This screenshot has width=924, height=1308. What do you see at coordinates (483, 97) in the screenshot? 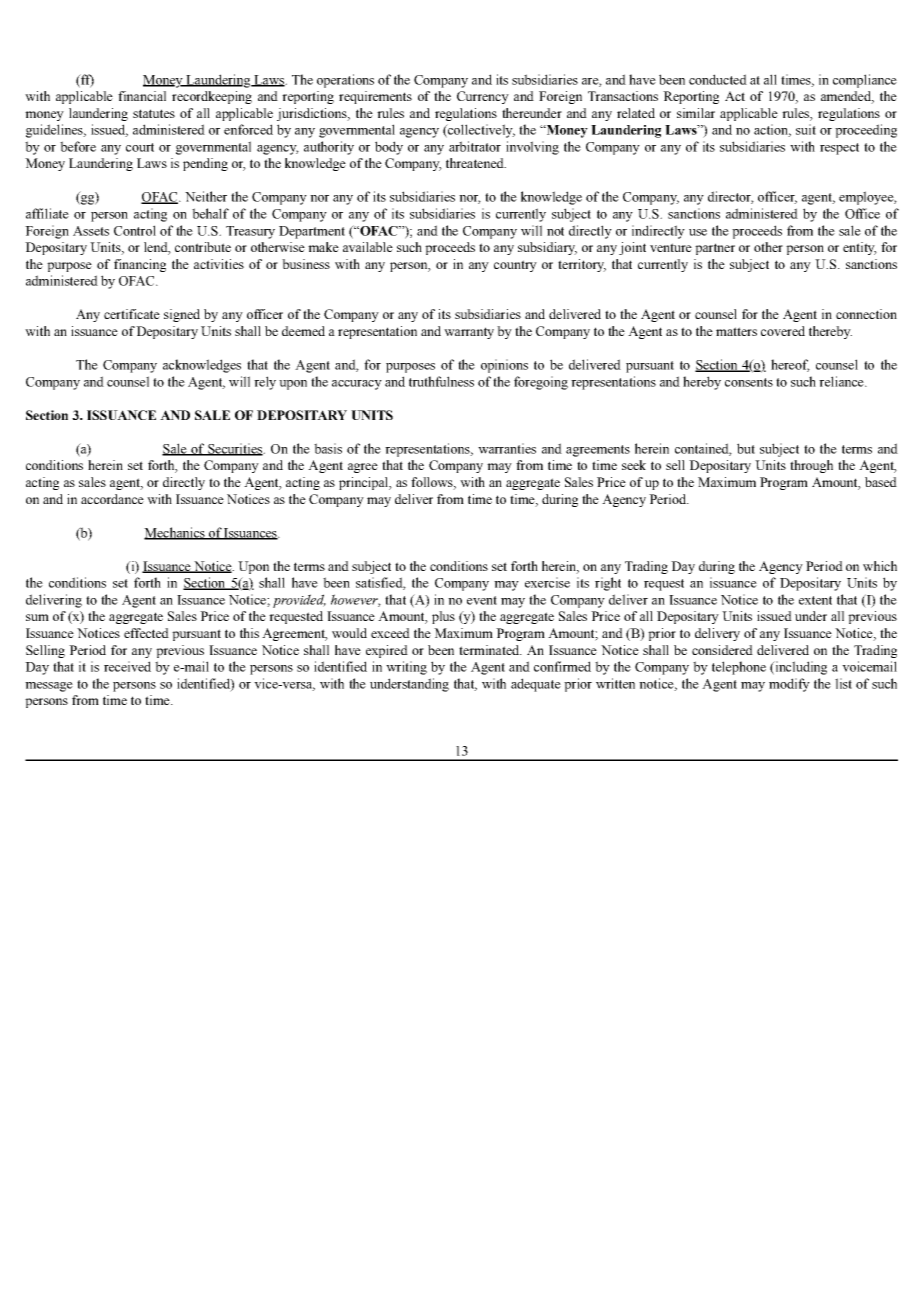
I see `Currency` at bounding box center [483, 97].
